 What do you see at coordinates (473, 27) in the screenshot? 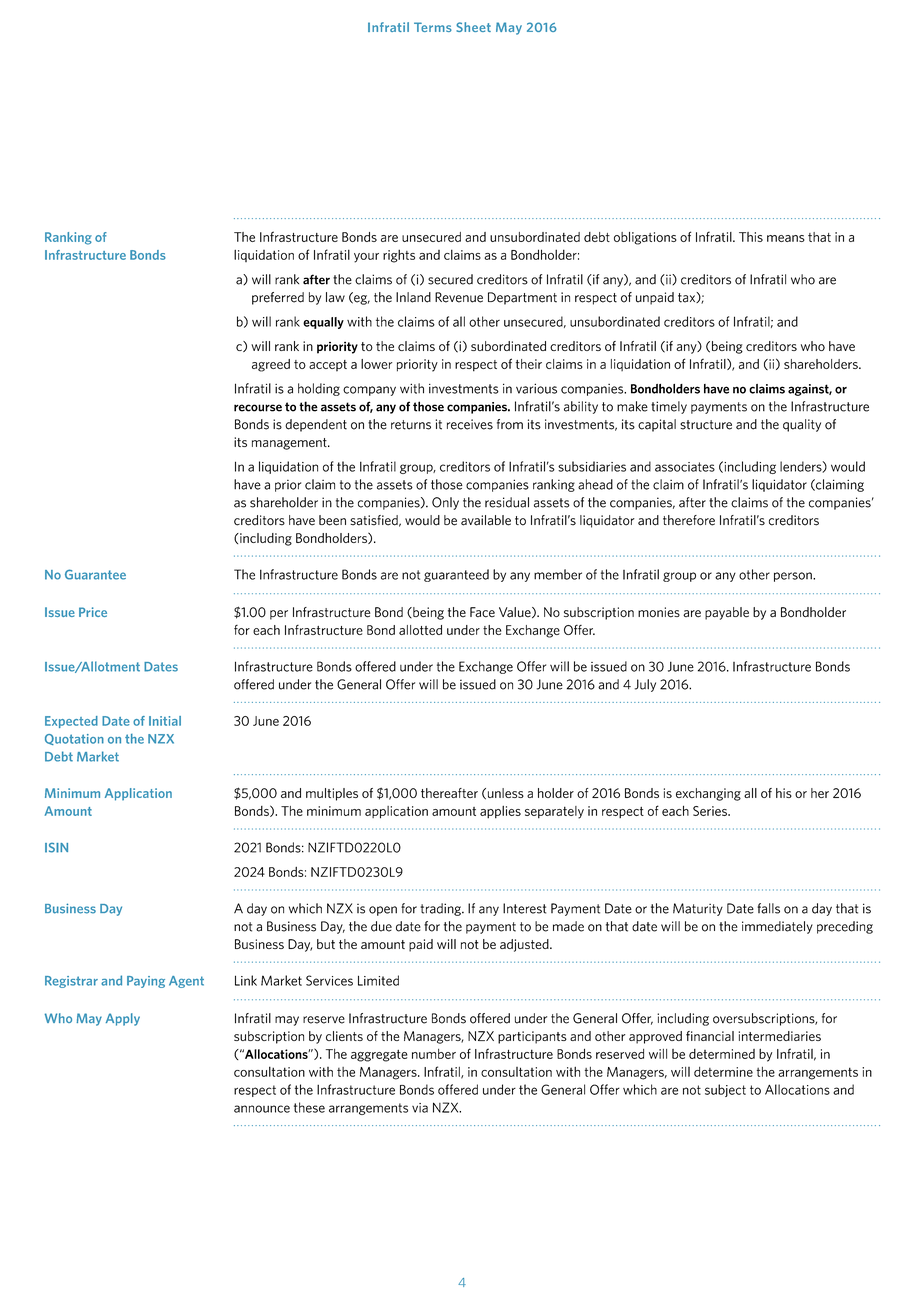
I see `Sheet` at bounding box center [473, 27].
